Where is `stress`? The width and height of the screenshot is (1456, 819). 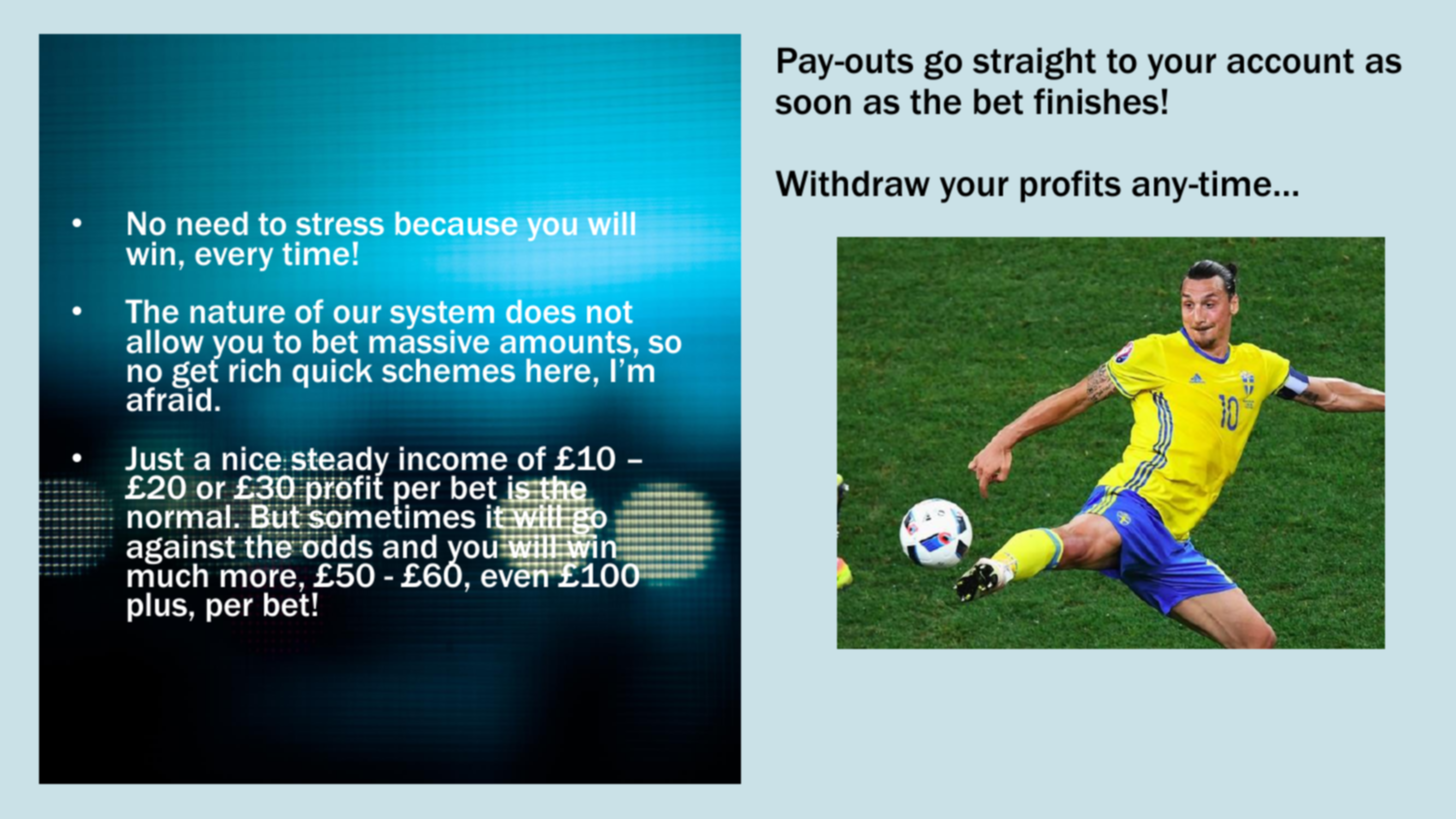 stress is located at coordinates (340, 224).
